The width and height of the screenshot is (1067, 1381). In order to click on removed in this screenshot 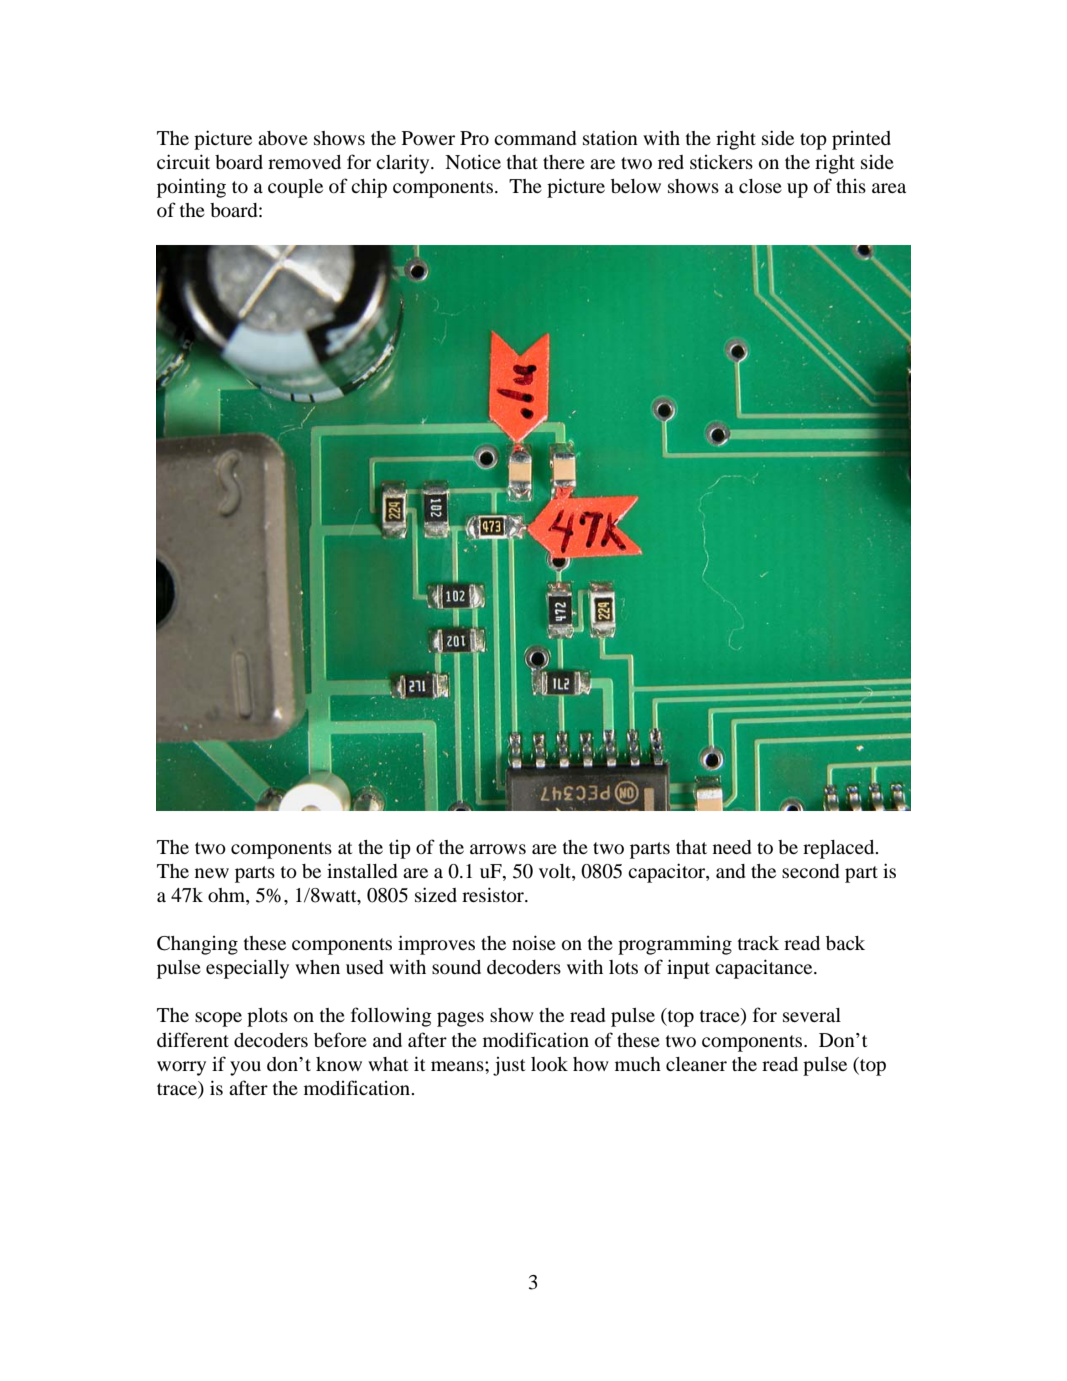, I will do `click(304, 162)`.
